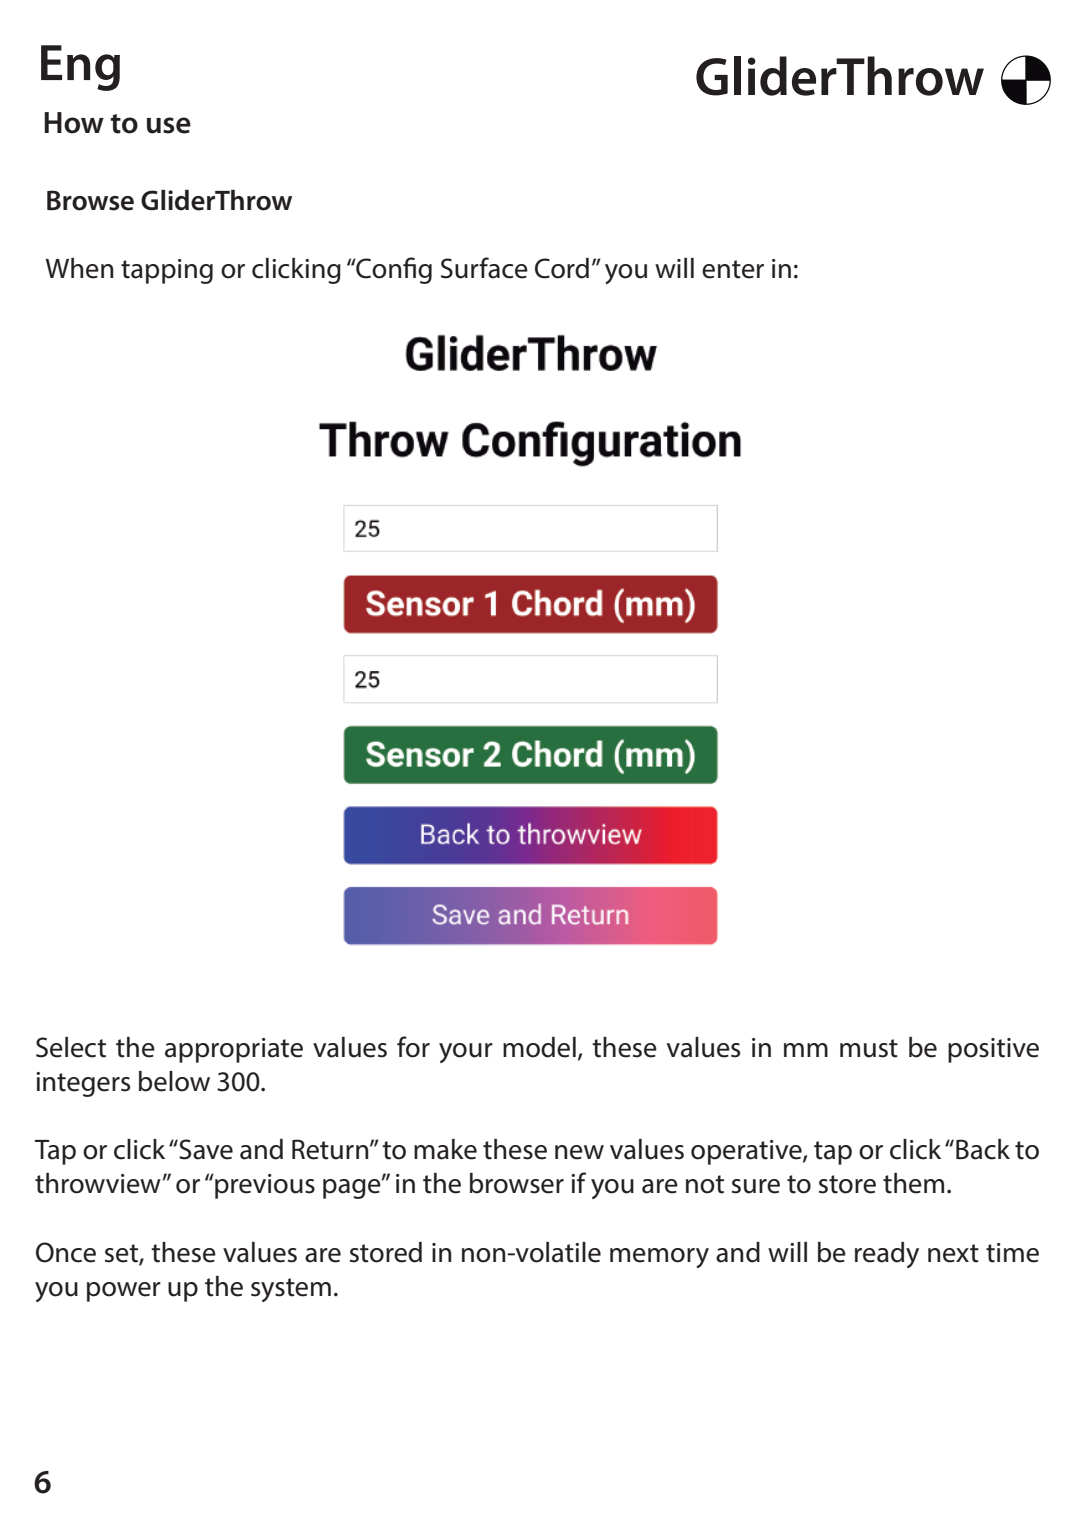 Image resolution: width=1082 pixels, height=1536 pixels. Describe the element at coordinates (167, 271) in the screenshot. I see `tapping` at that location.
